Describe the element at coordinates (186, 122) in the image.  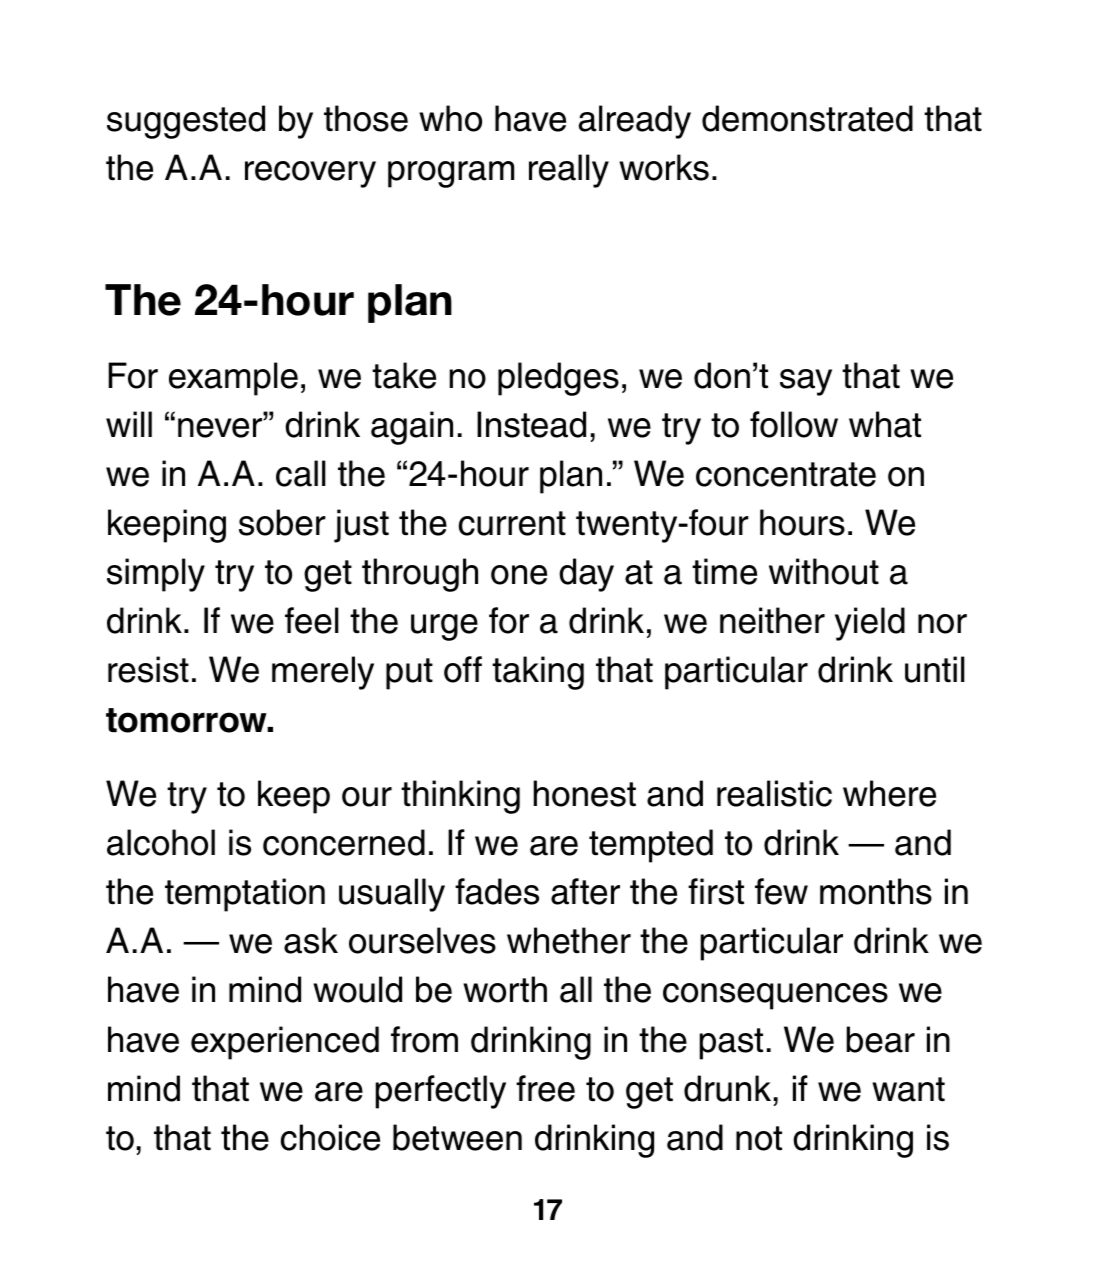
I see `suggested` at that location.
